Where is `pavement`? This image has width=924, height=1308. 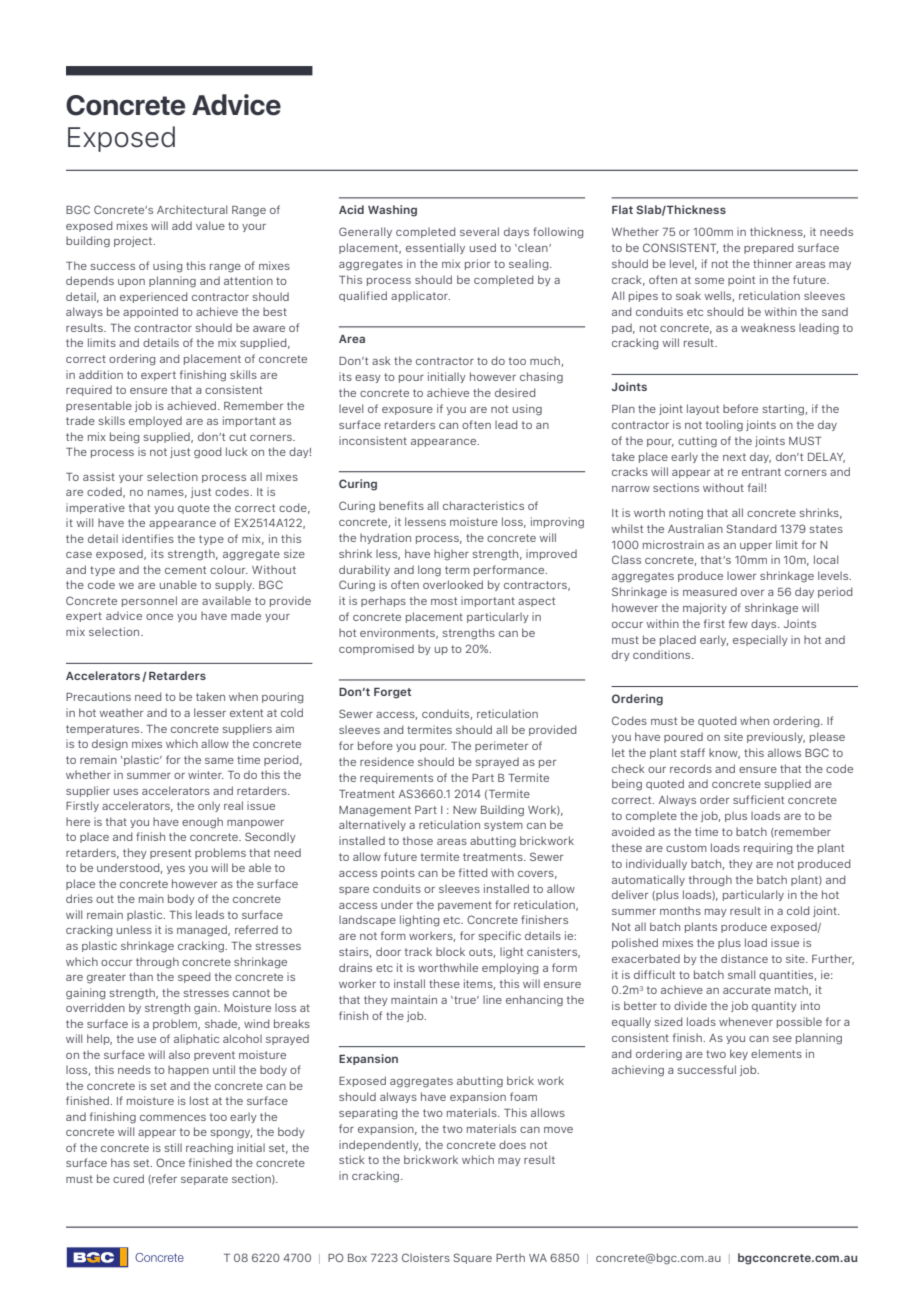
pavement is located at coordinates (465, 906).
